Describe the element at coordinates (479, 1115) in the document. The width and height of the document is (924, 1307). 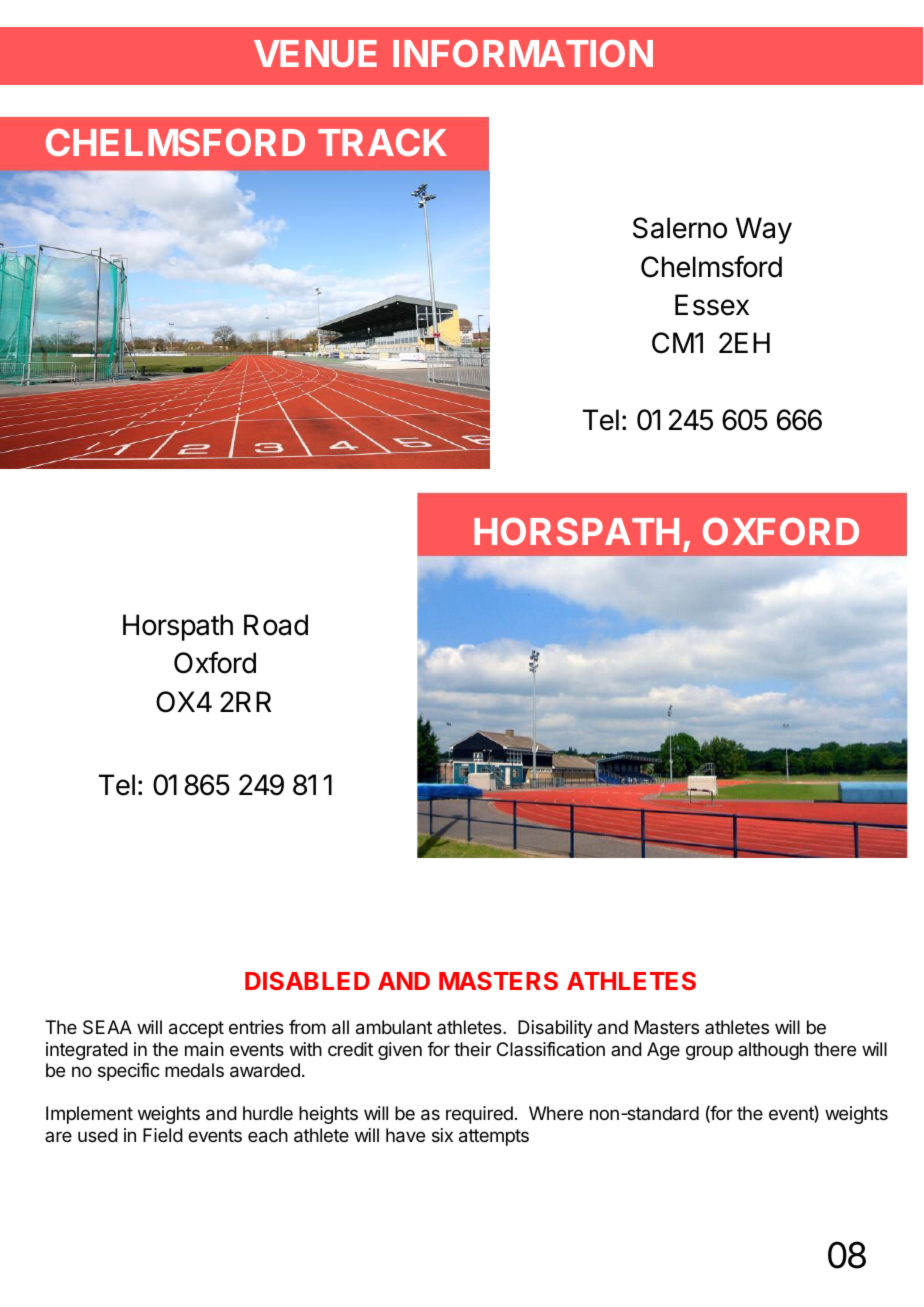
I see `required` at that location.
